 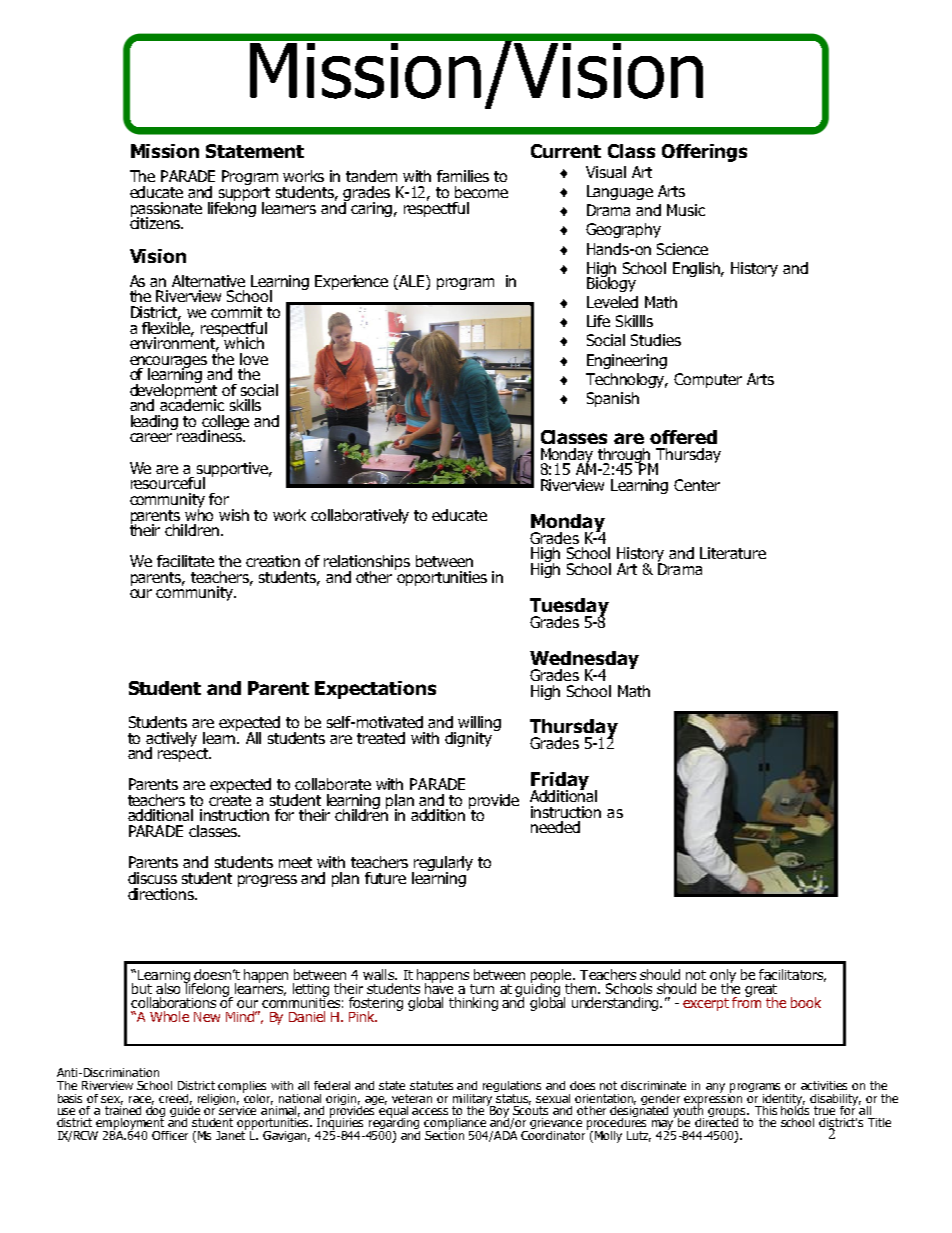 I want to click on identity, so click(x=783, y=1100).
